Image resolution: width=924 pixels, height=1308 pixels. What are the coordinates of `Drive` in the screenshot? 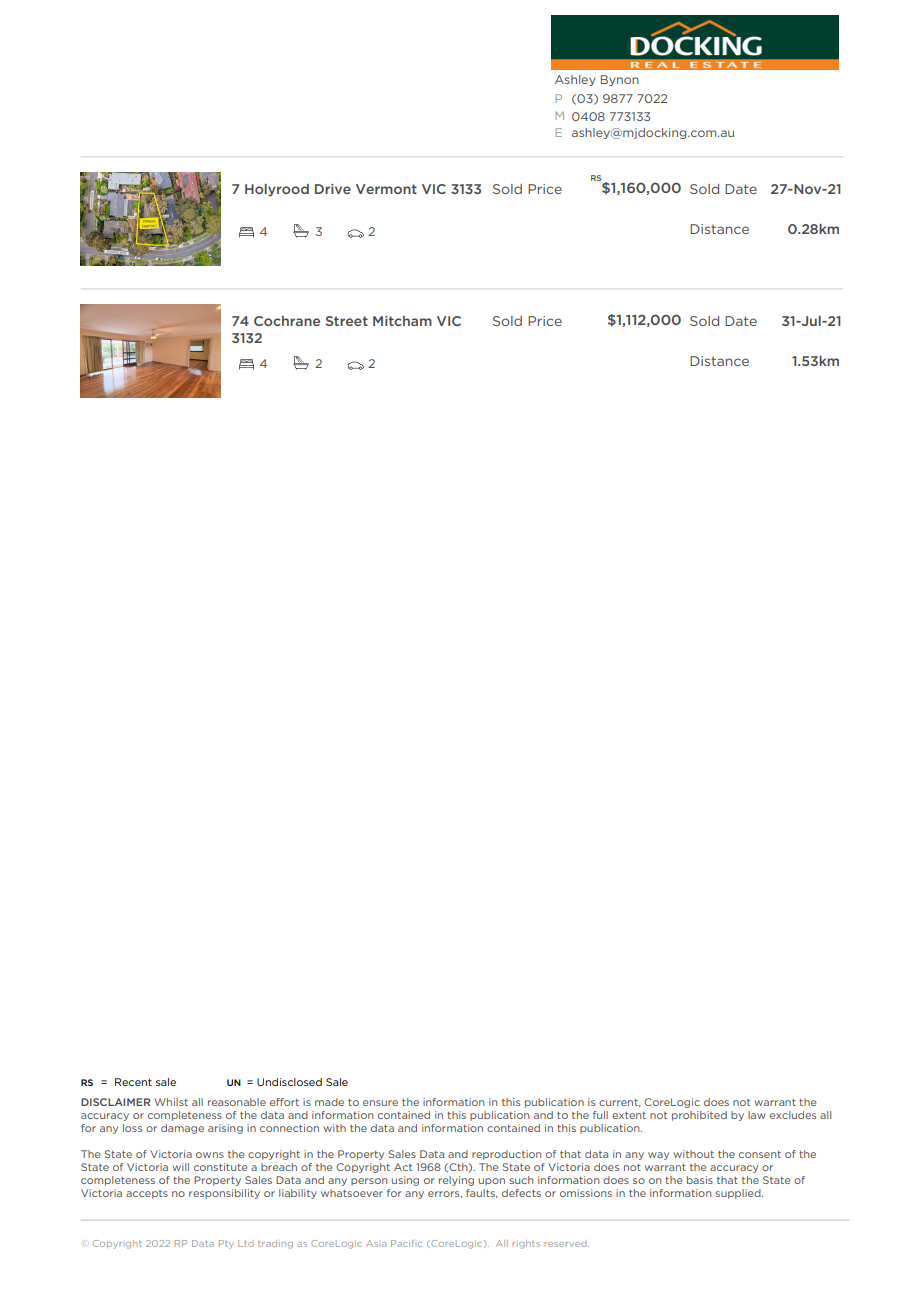 It's located at (333, 189).
